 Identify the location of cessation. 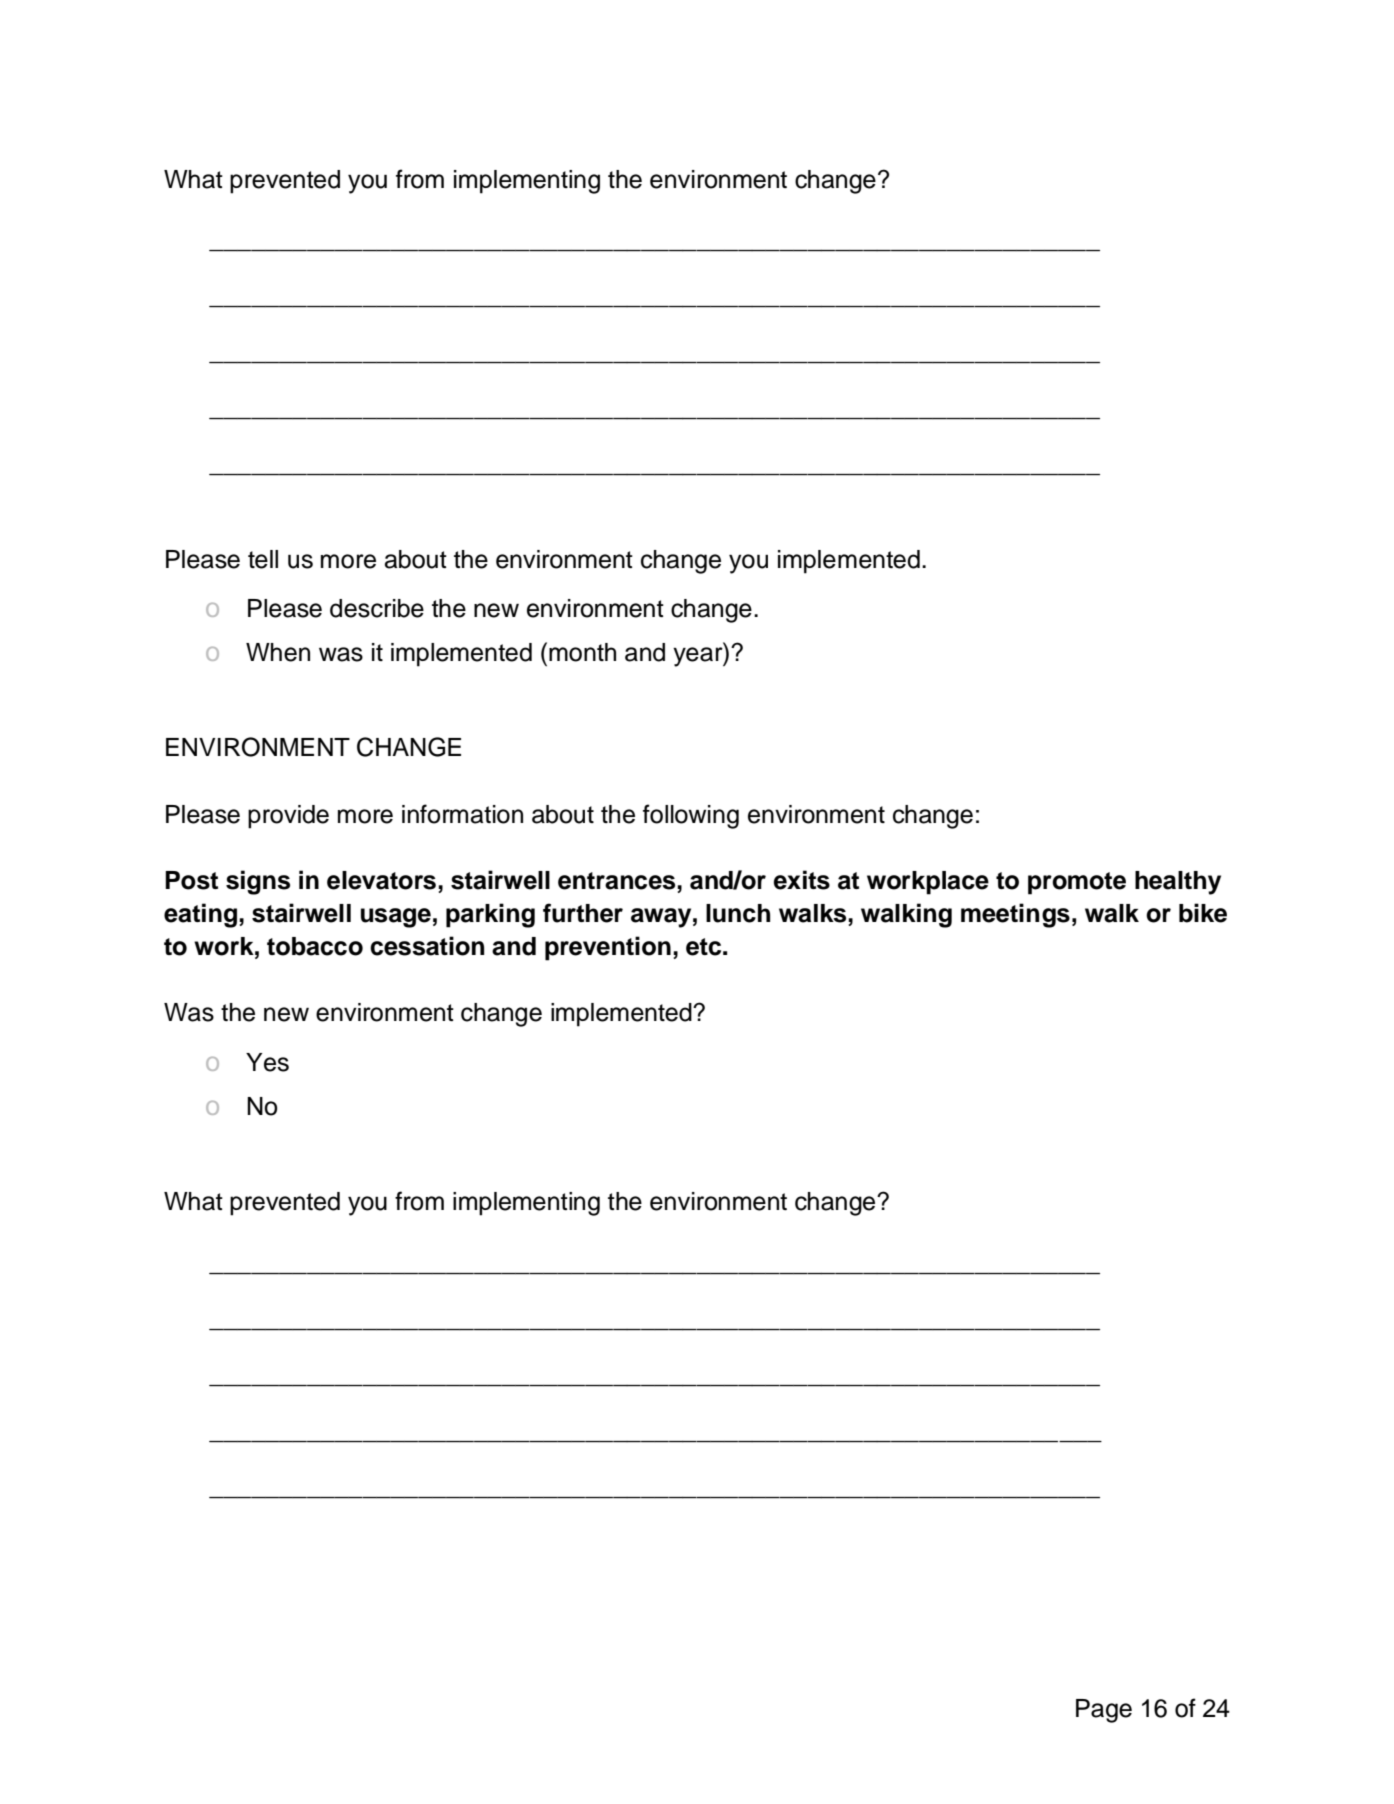
(427, 946).
